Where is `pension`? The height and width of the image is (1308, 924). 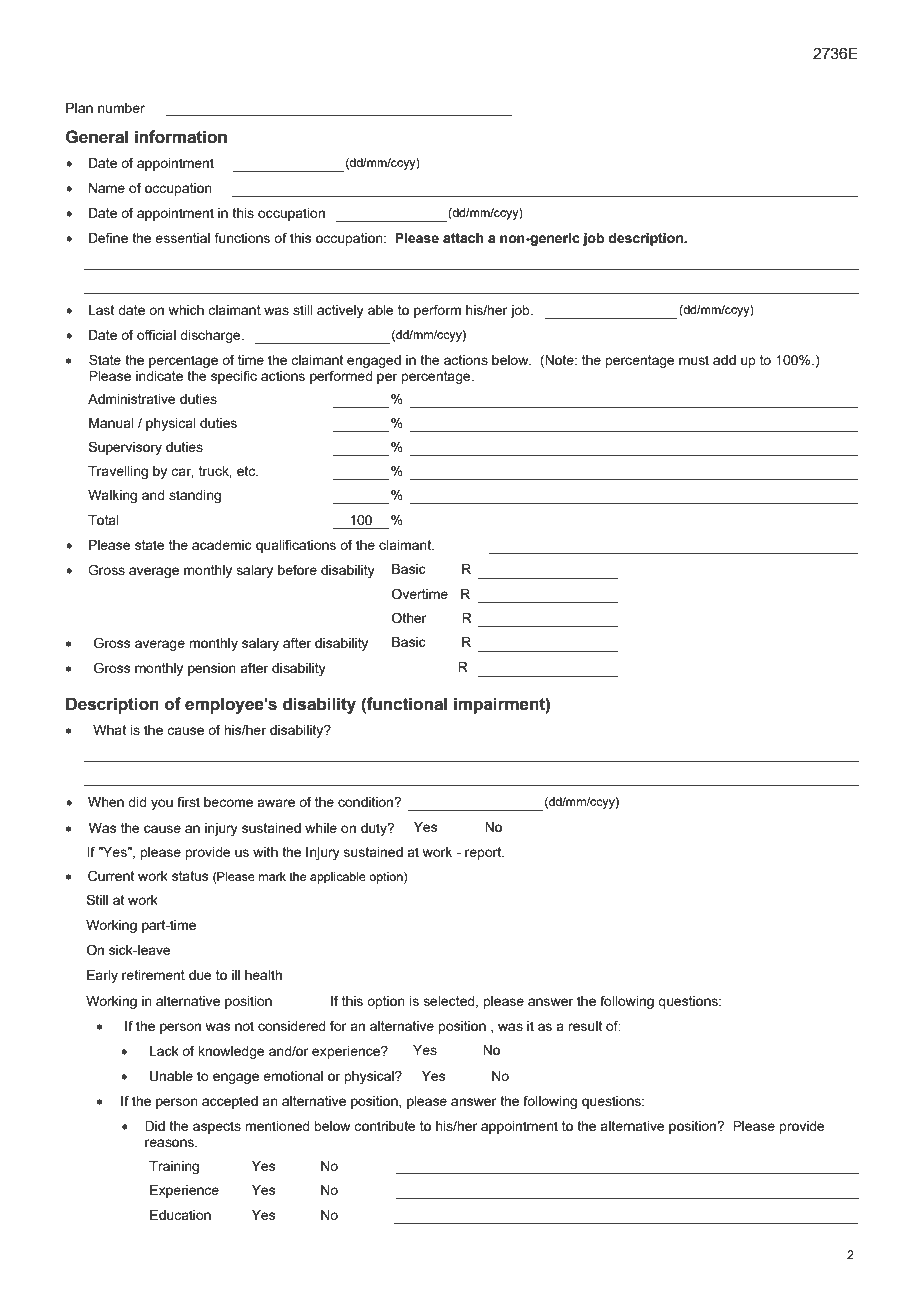 pension is located at coordinates (212, 669).
